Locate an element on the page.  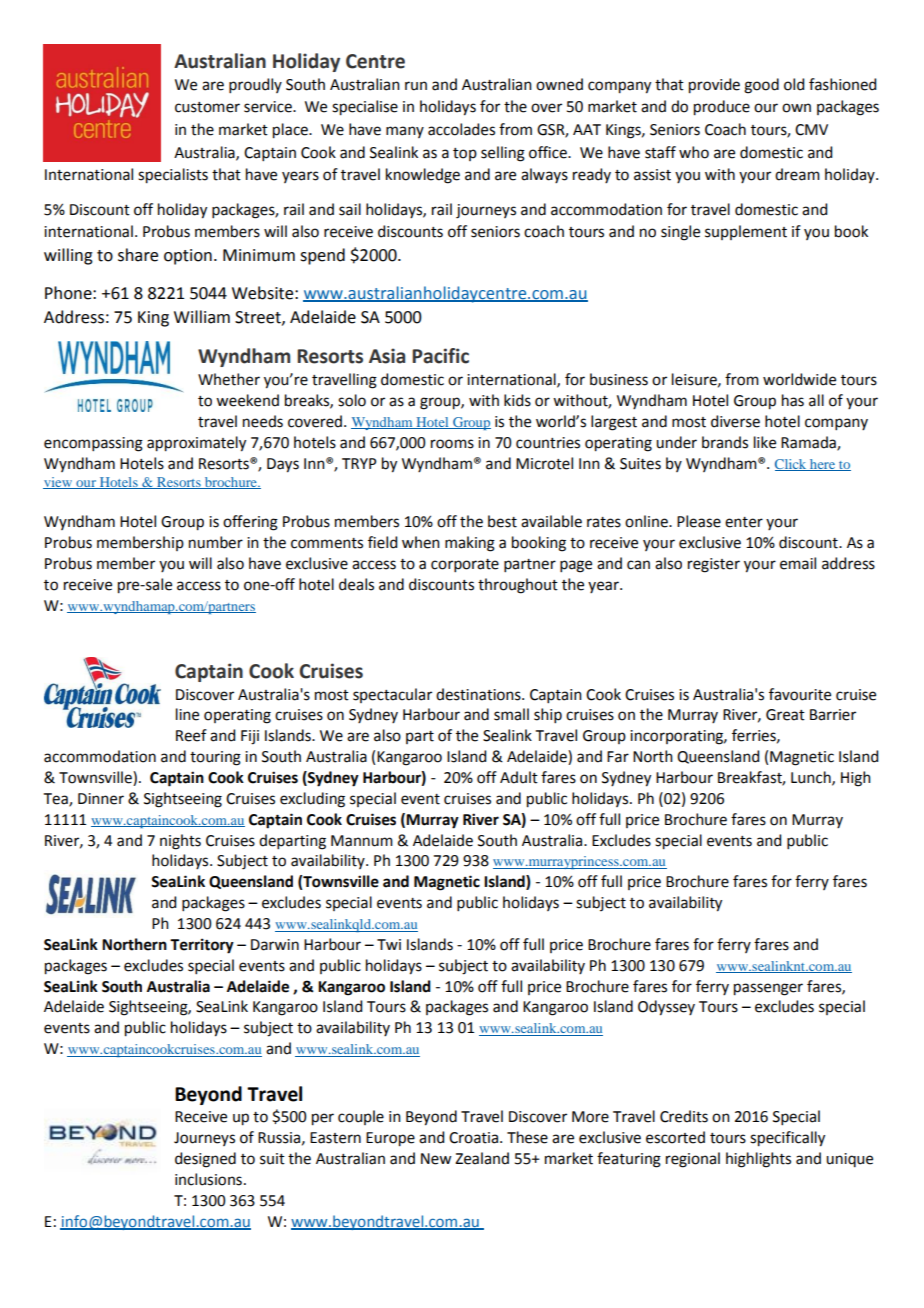
customer is located at coordinates (207, 107).
